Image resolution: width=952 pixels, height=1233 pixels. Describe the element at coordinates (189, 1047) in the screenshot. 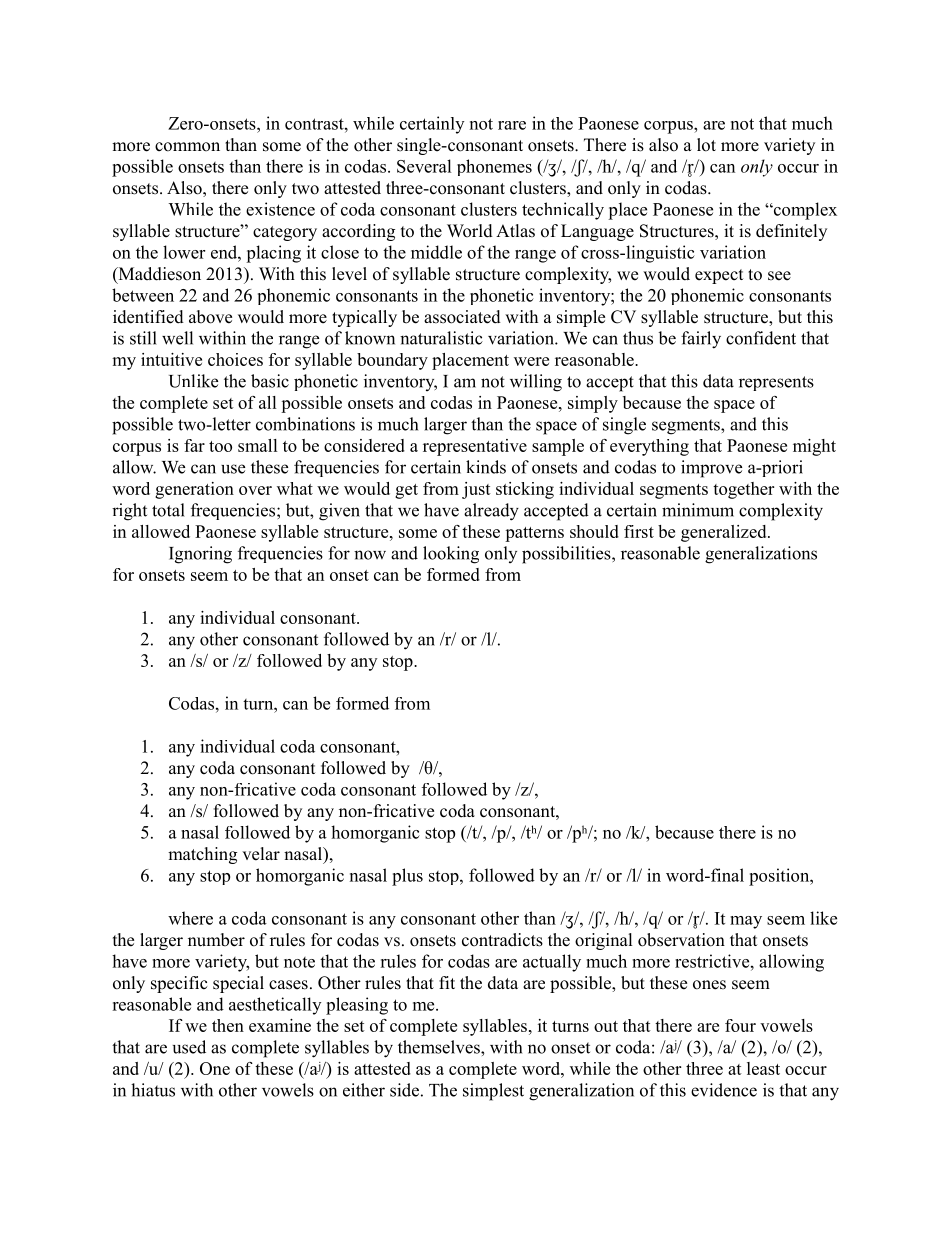

I see `used` at that location.
